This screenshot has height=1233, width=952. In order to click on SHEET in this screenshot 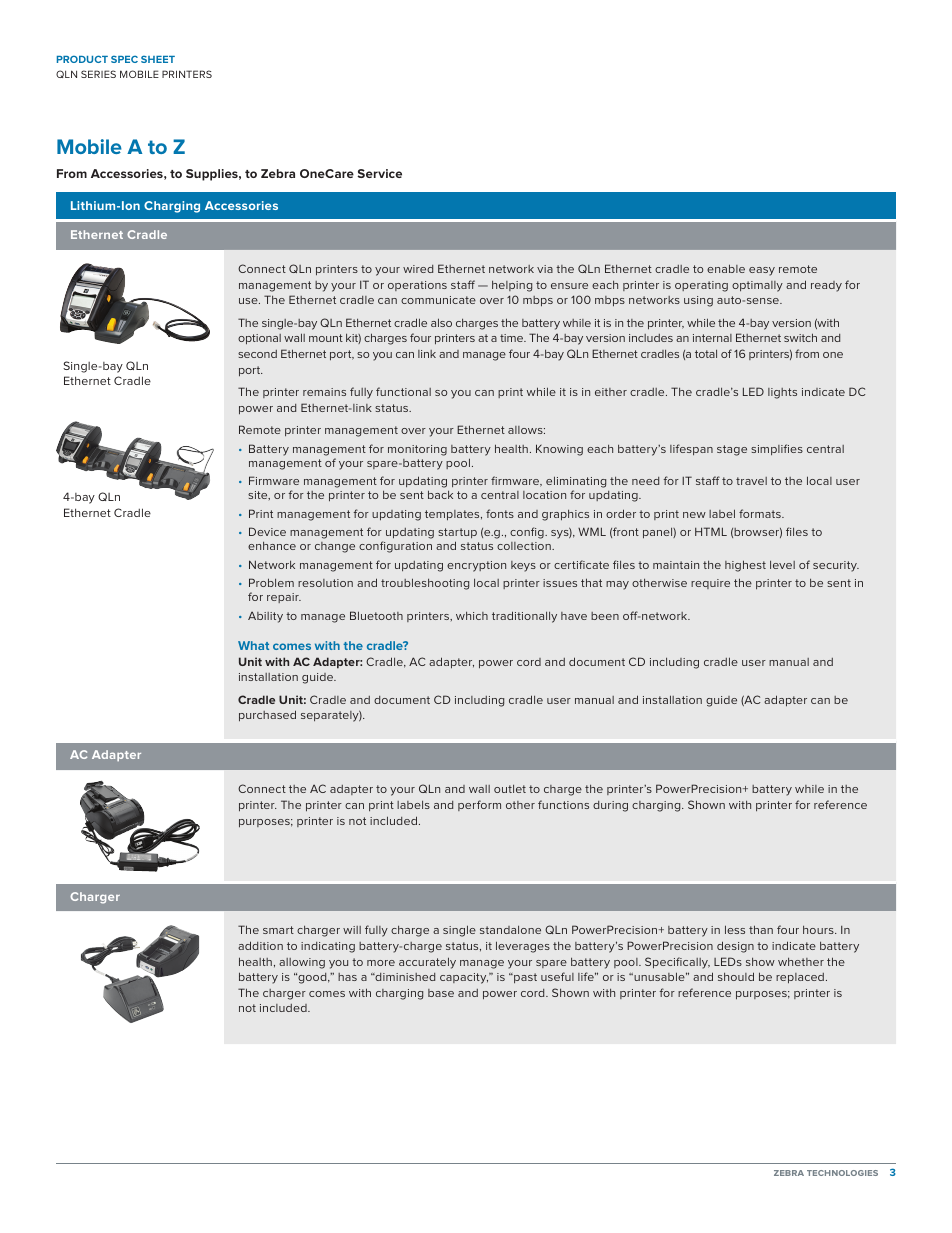, I will do `click(158, 59)`.
